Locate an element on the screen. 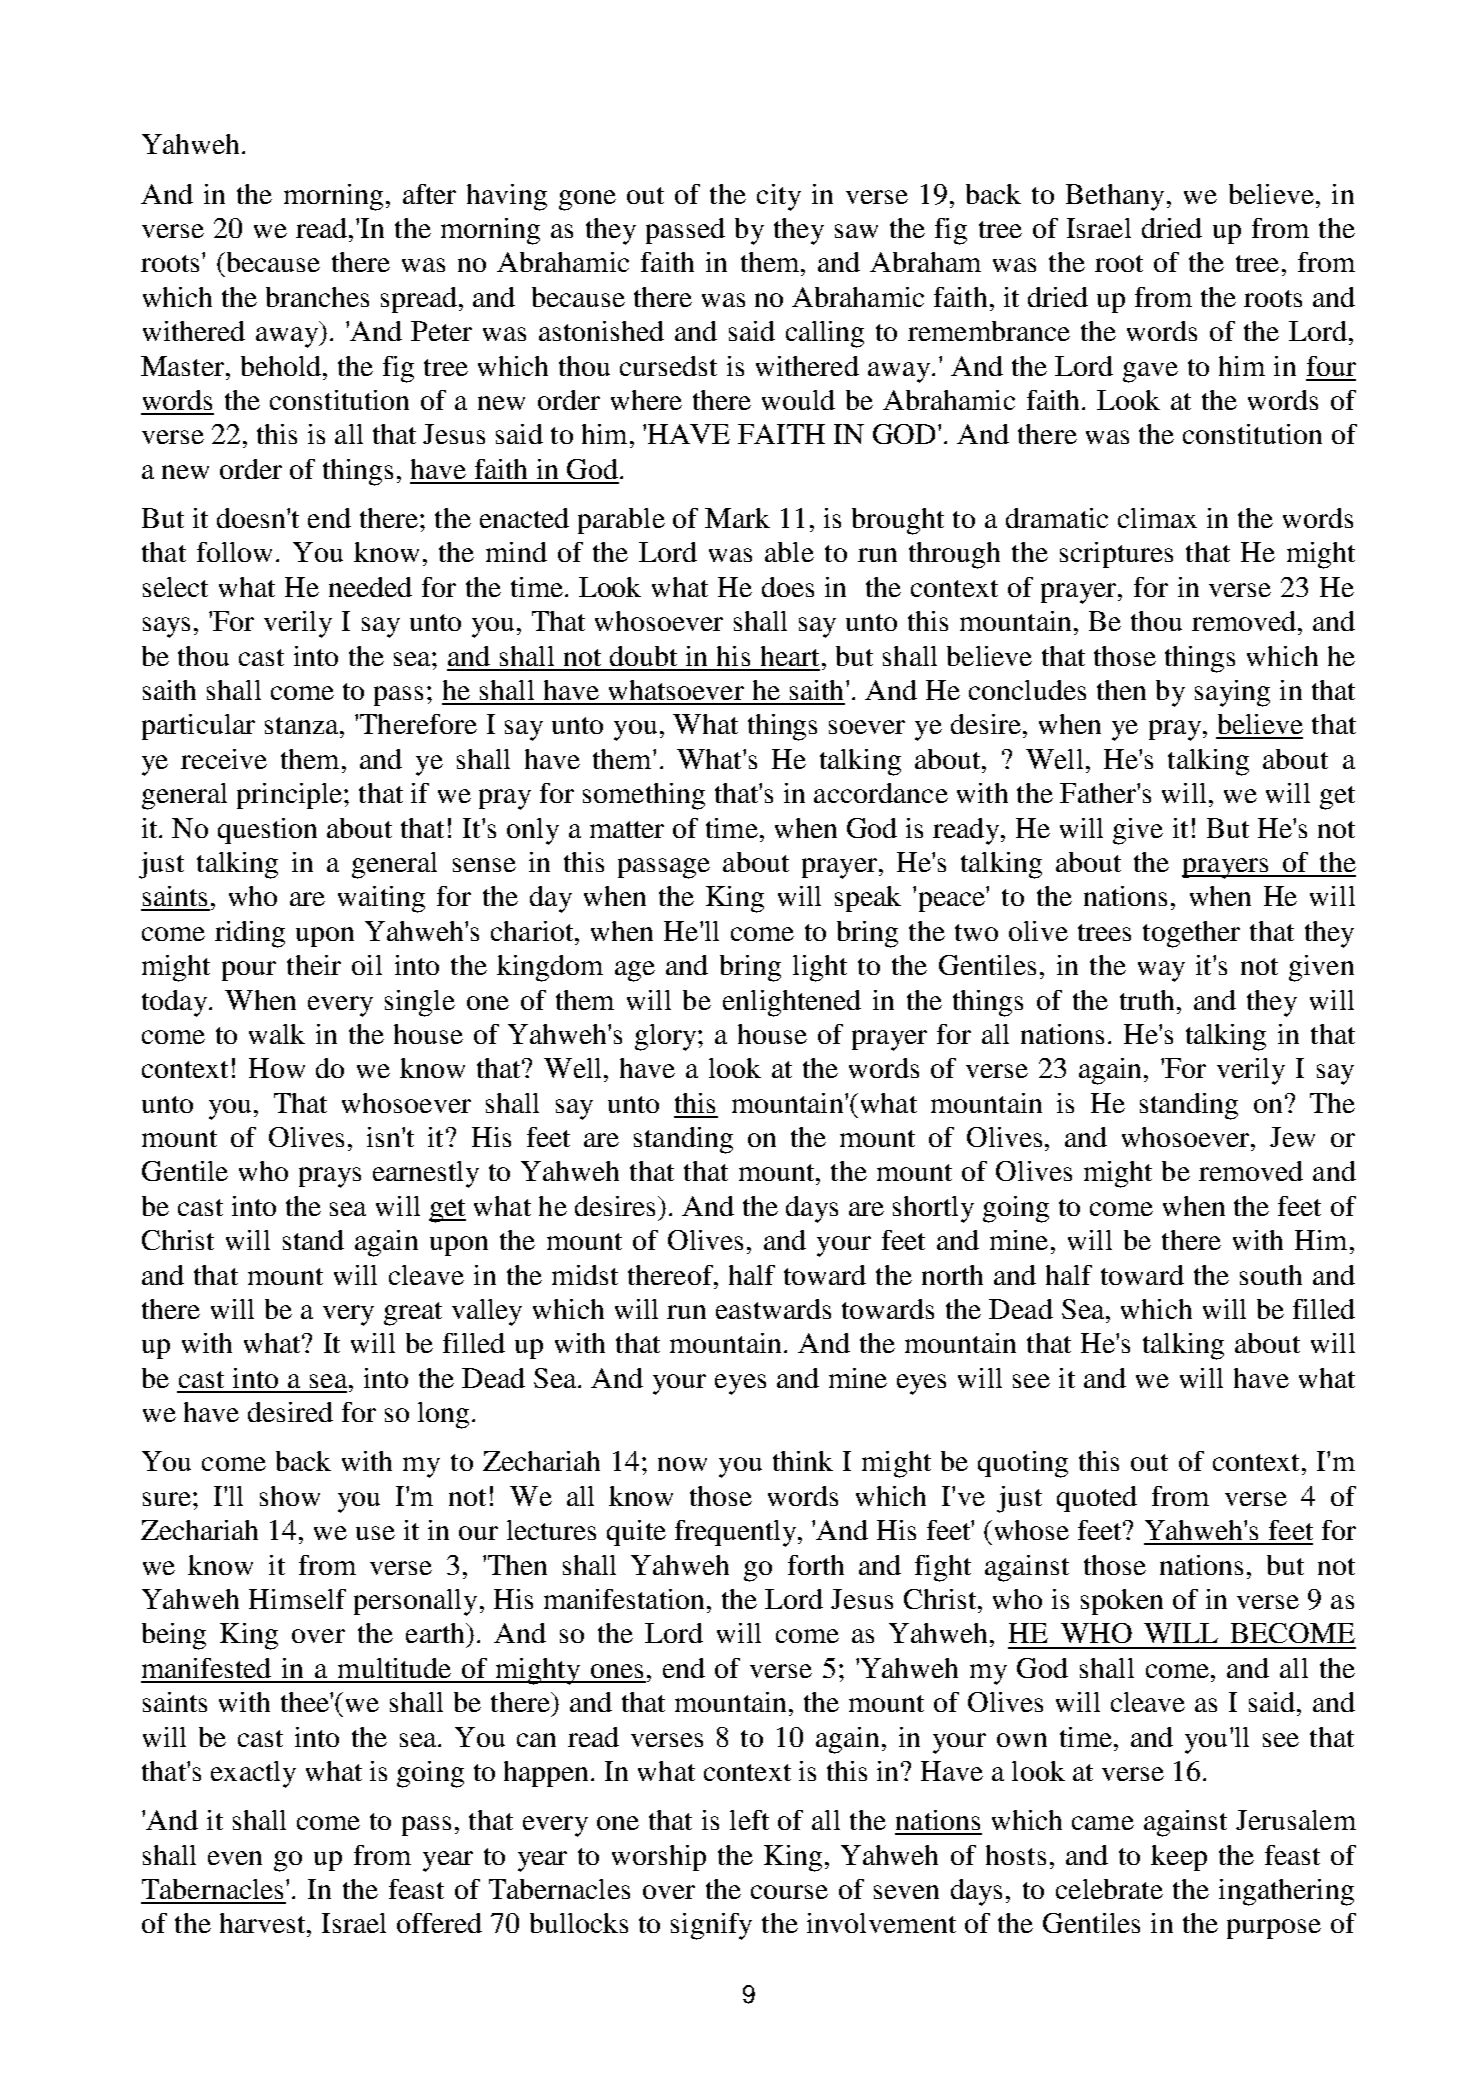 The height and width of the screenshot is (2098, 1483). Bethany is located at coordinates (1115, 197).
